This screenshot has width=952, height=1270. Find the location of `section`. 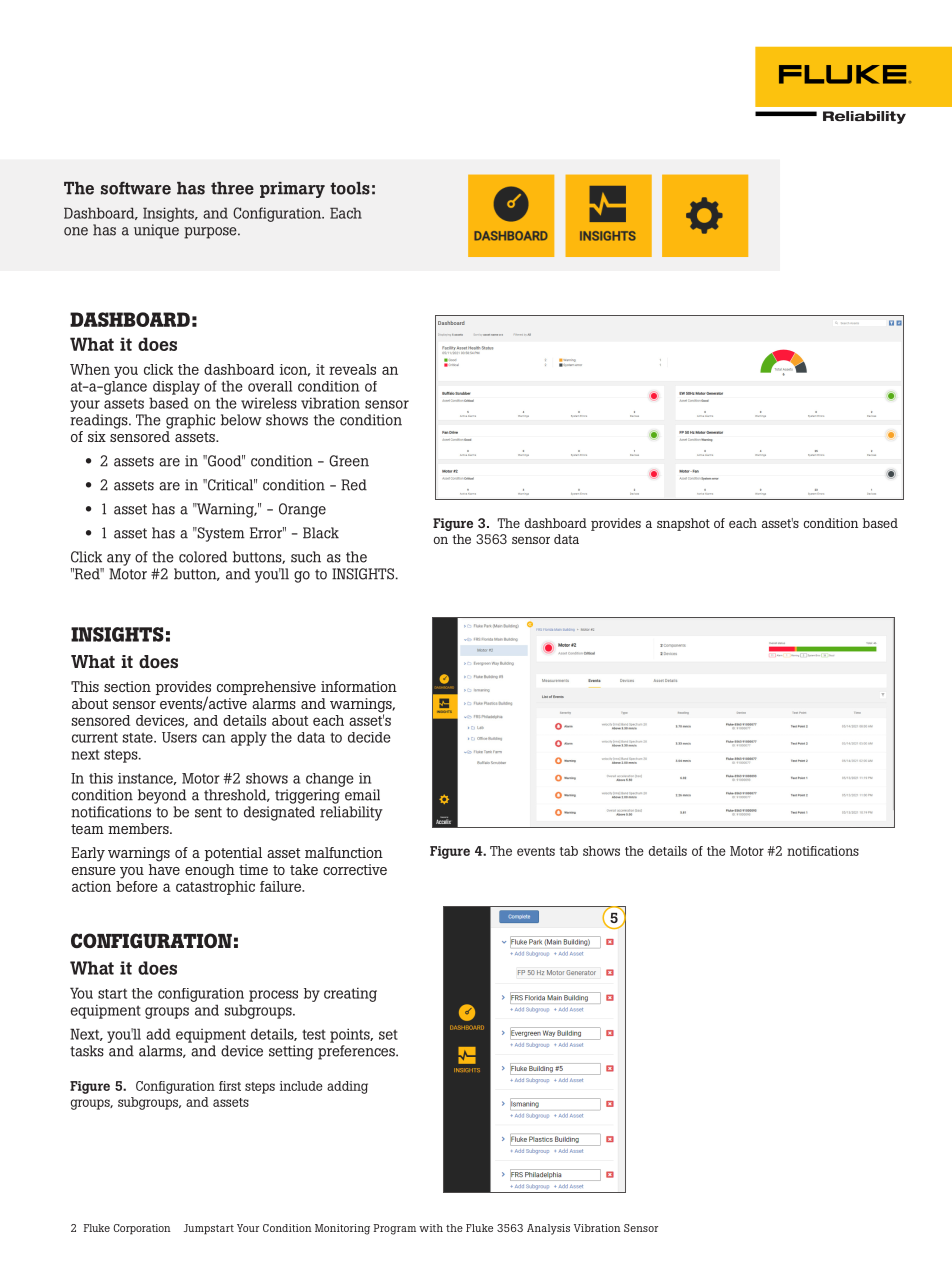

section is located at coordinates (127, 686).
